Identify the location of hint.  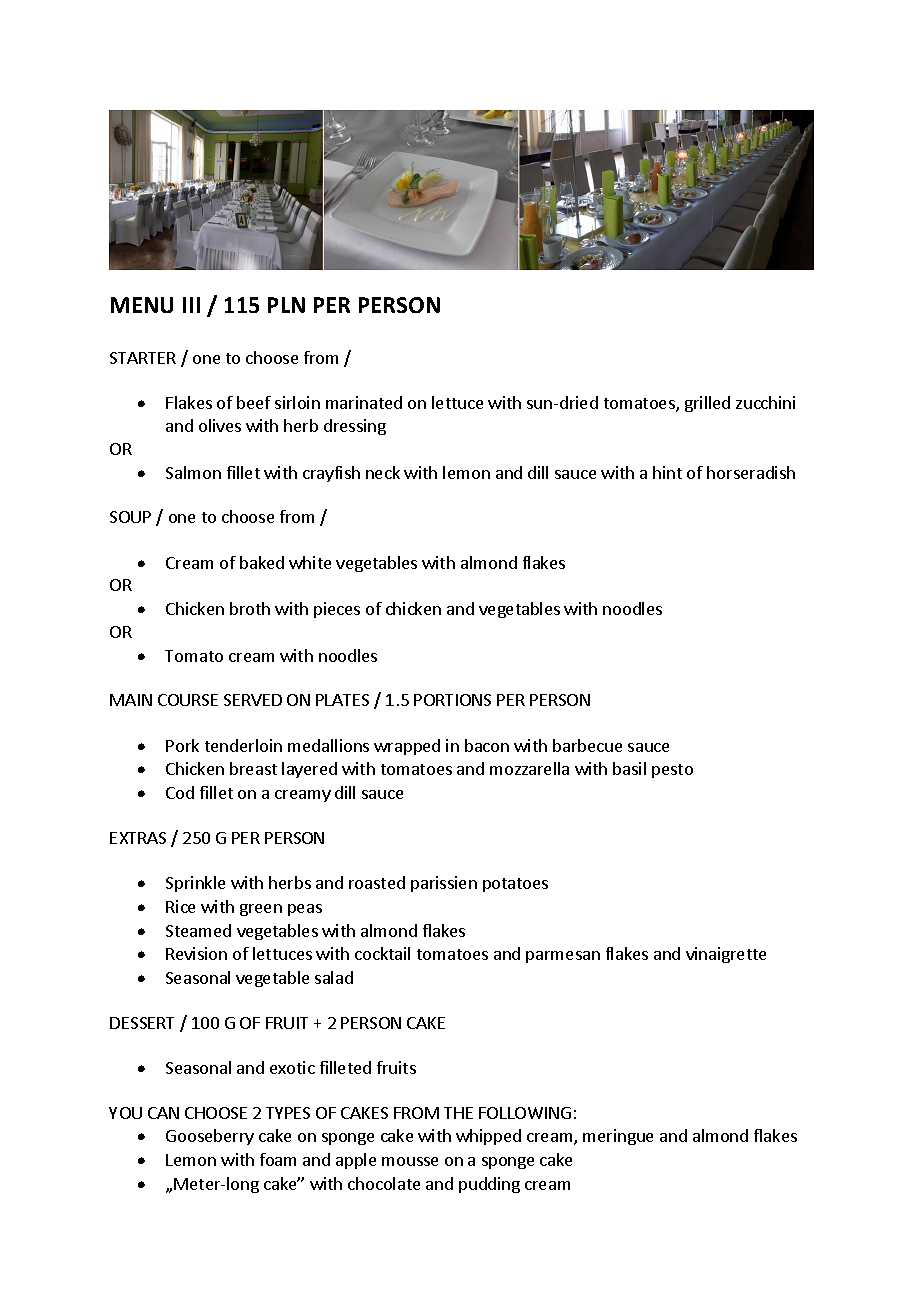
(667, 472).
